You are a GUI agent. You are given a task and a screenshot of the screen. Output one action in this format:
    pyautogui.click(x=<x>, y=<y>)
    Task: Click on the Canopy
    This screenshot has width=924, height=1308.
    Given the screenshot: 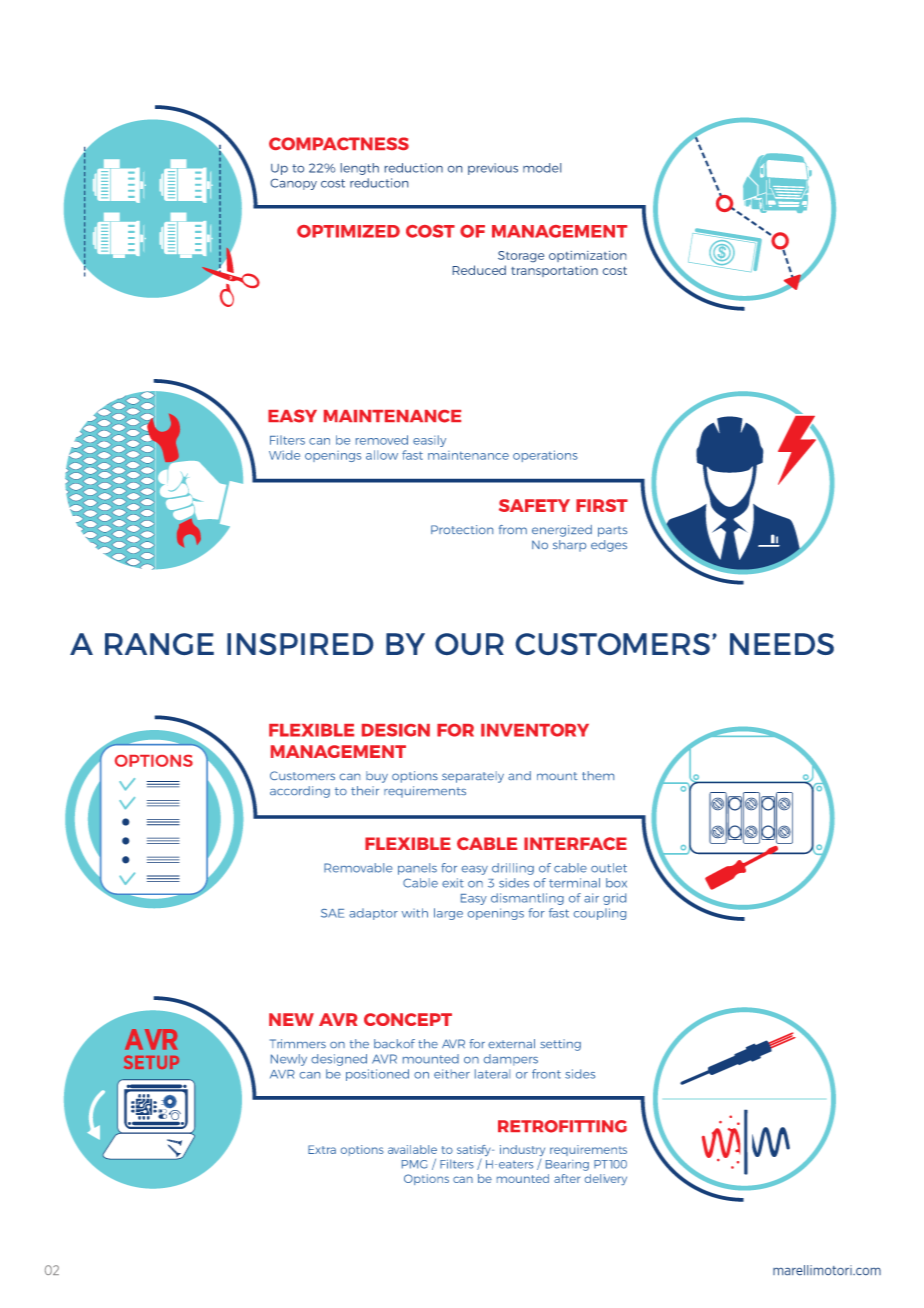 What is the action you would take?
    pyautogui.click(x=294, y=184)
